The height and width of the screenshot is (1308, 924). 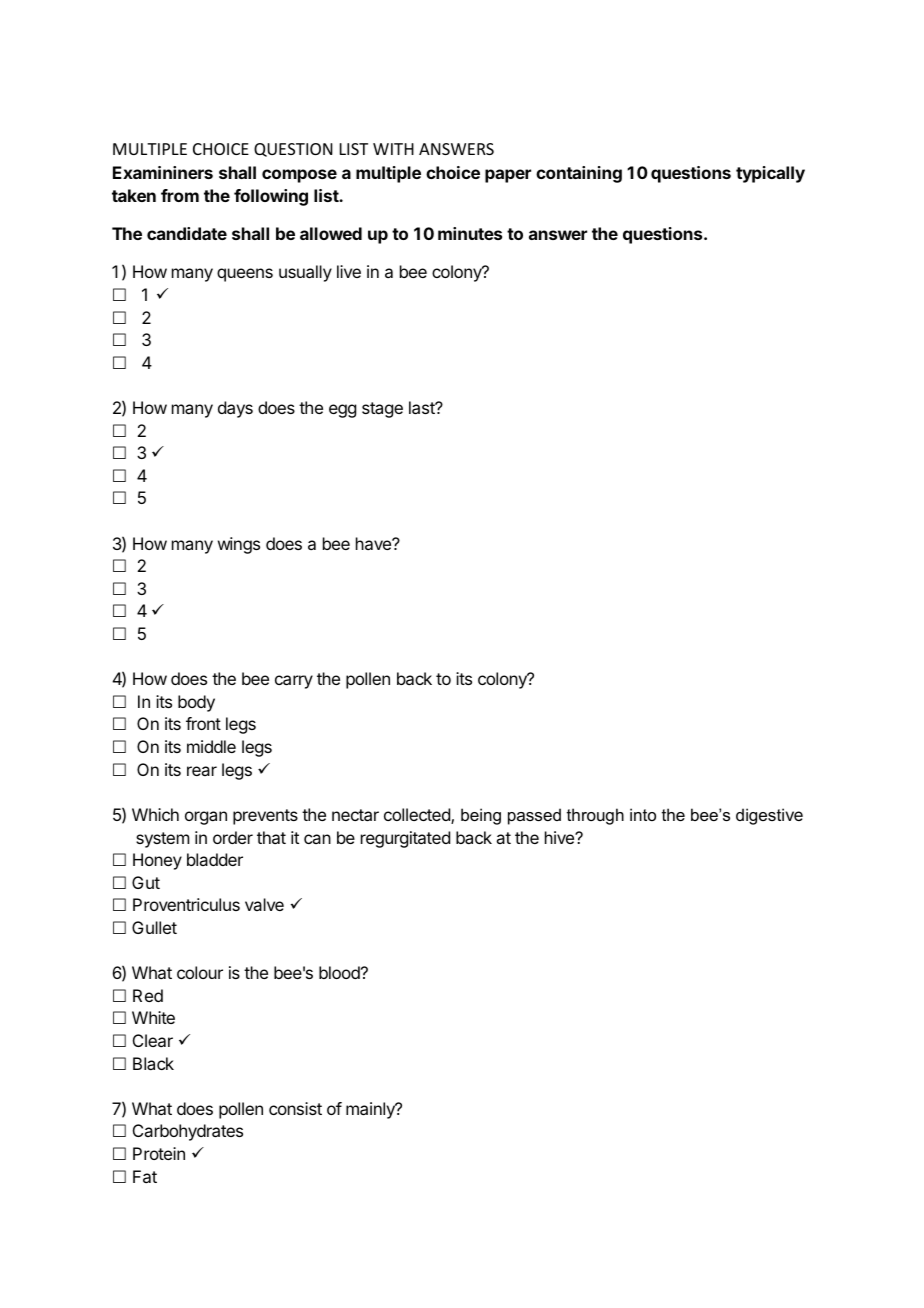 What do you see at coordinates (371, 1110) in the screenshot?
I see `mainly` at bounding box center [371, 1110].
